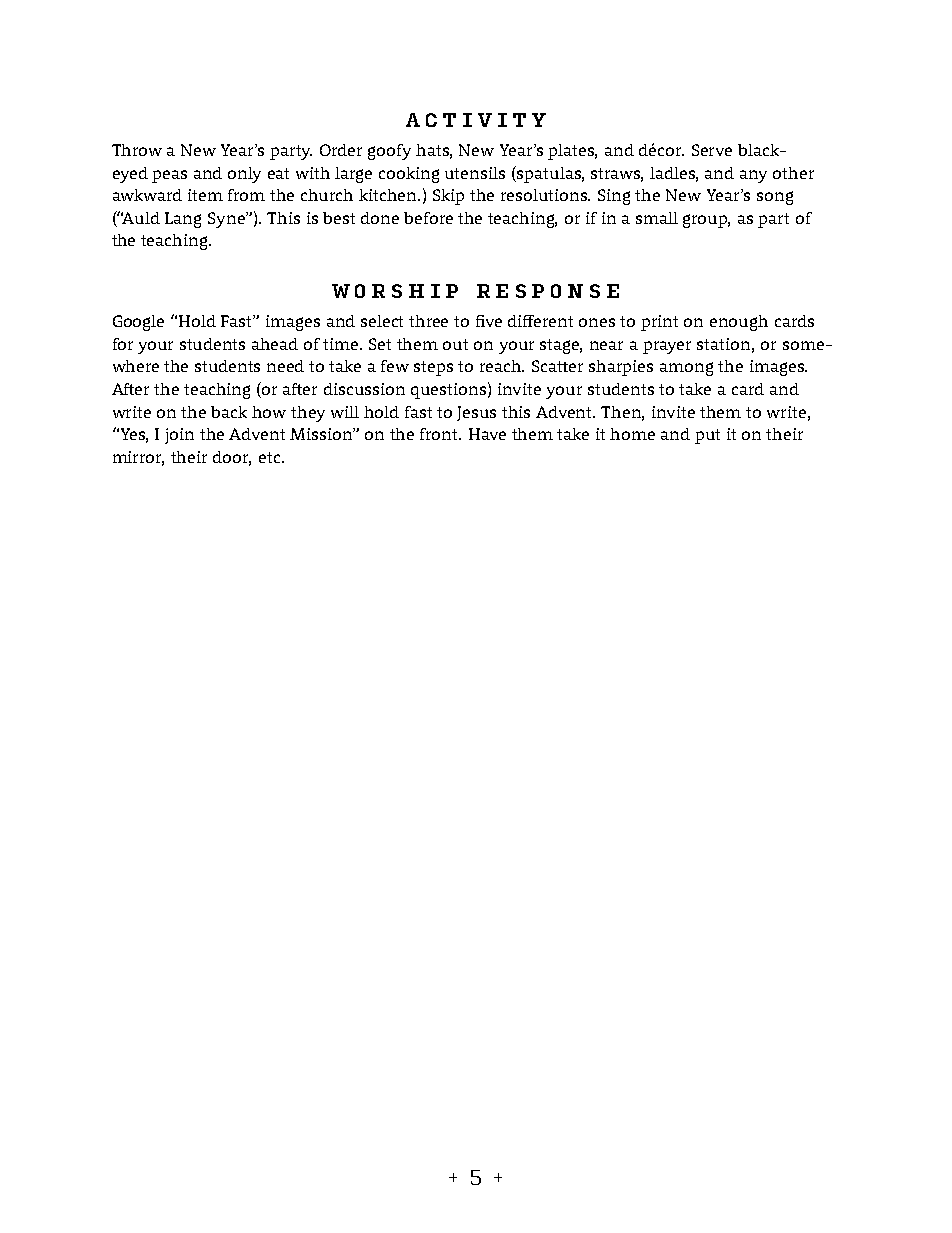 The width and height of the page is (952, 1233). I want to click on door, so click(232, 458).
